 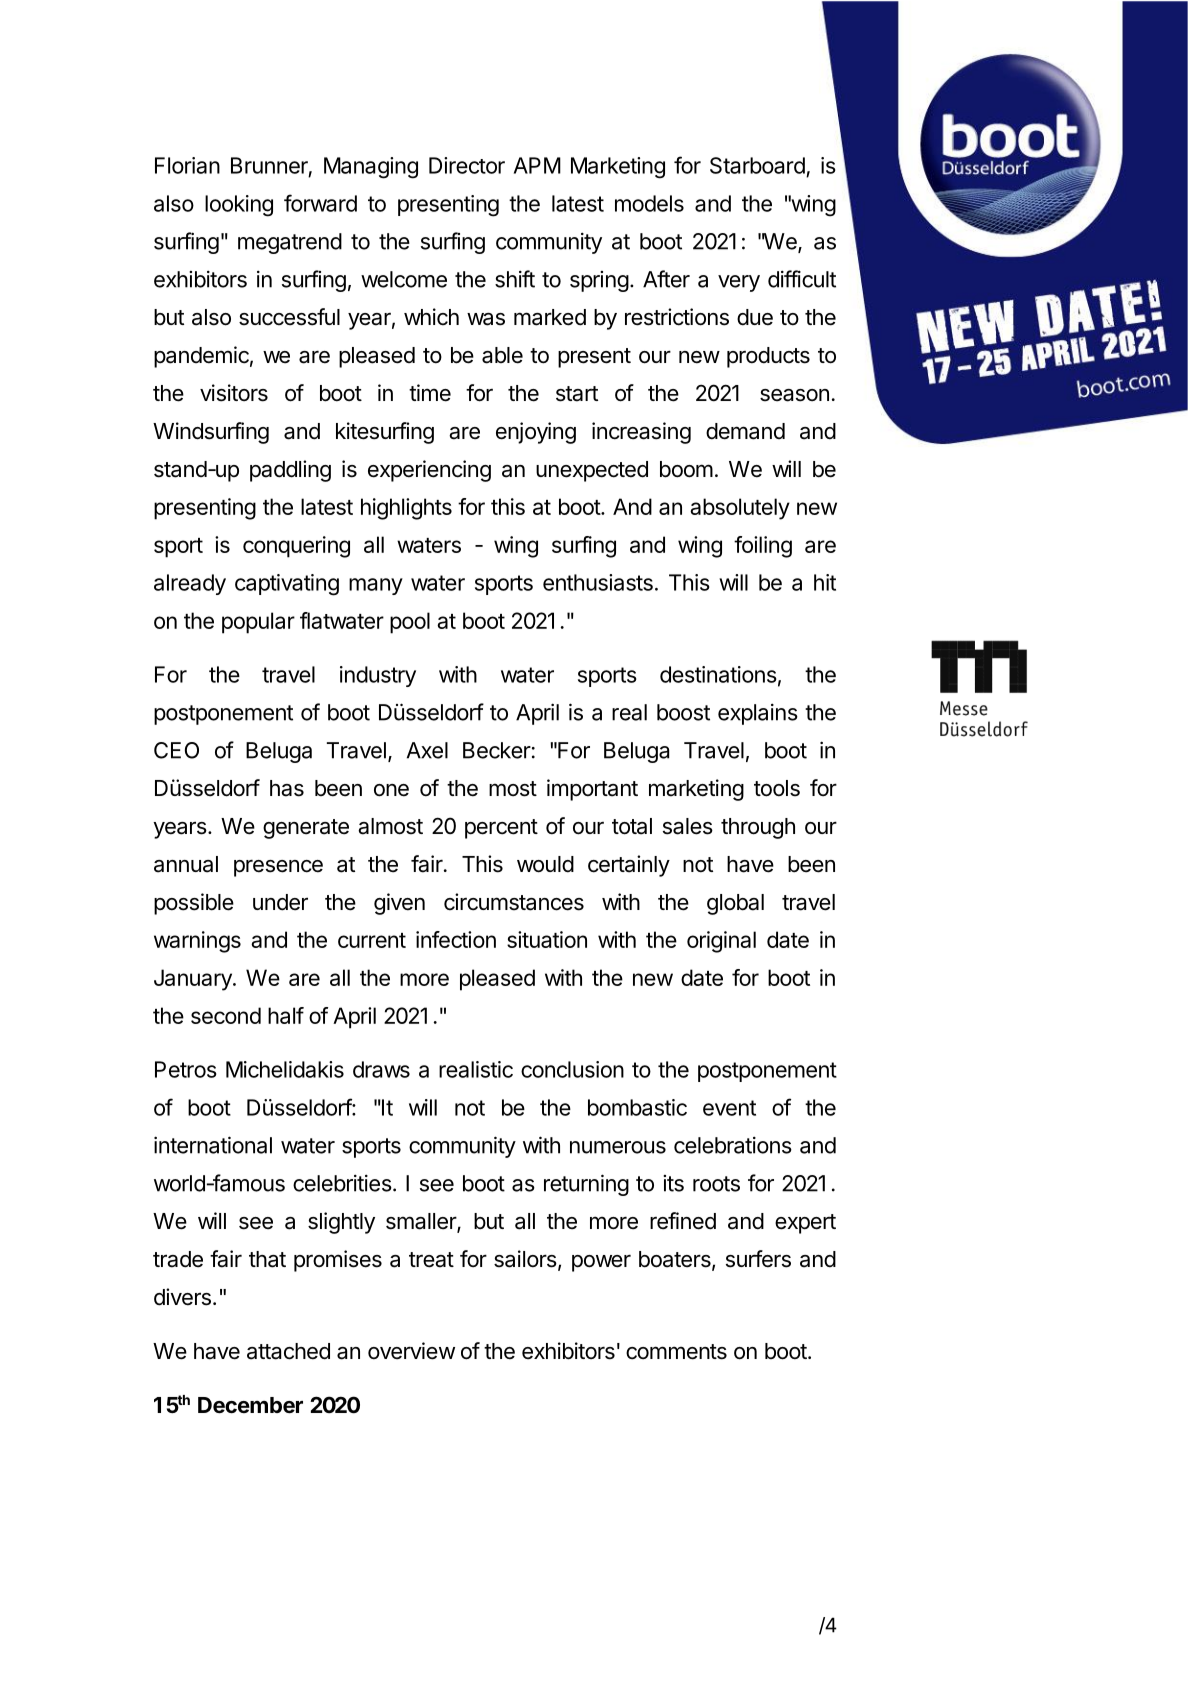 I want to click on looking, so click(x=239, y=206).
